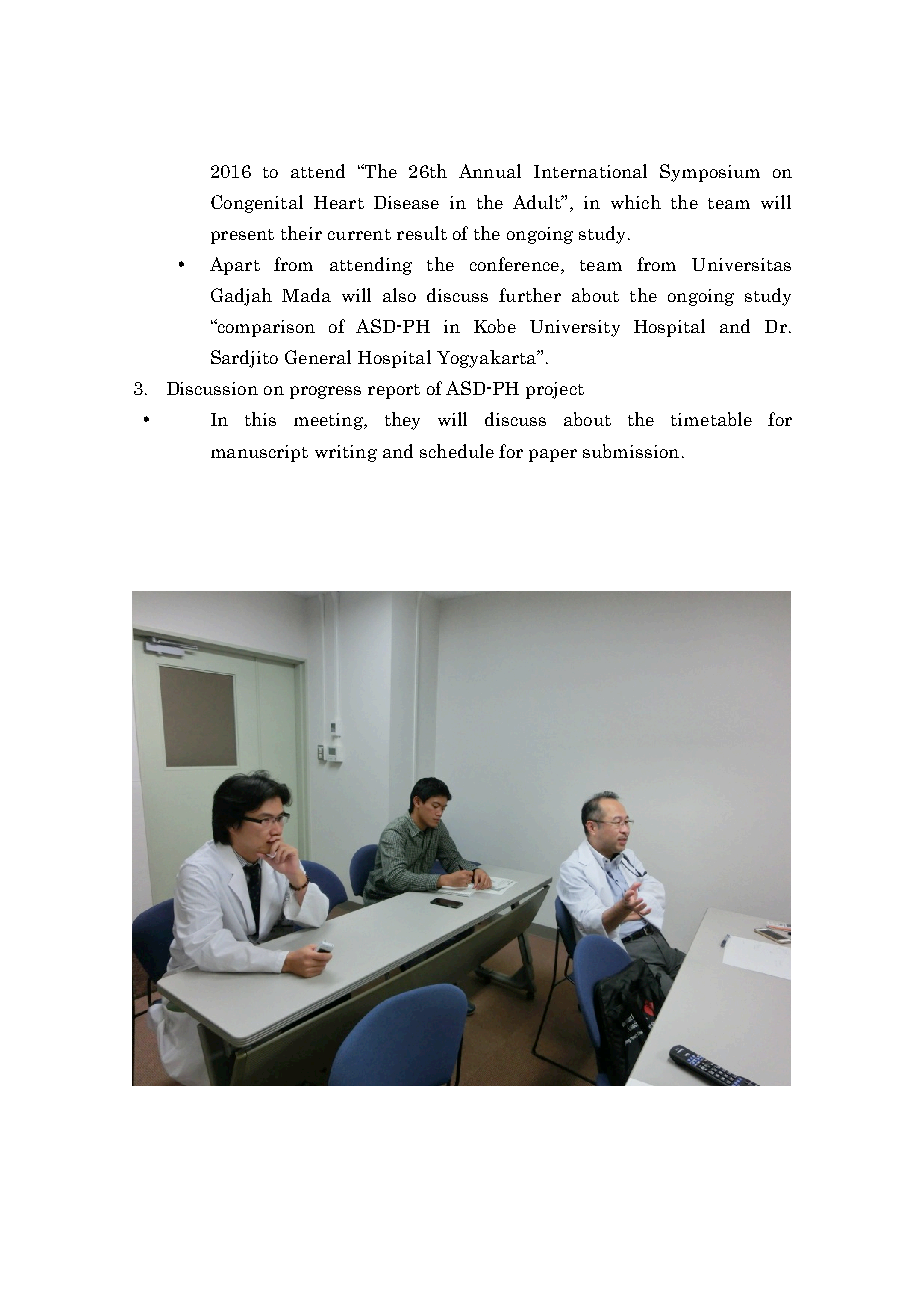 The width and height of the image is (924, 1308). Describe the element at coordinates (514, 264) in the image. I see `conference` at that location.
